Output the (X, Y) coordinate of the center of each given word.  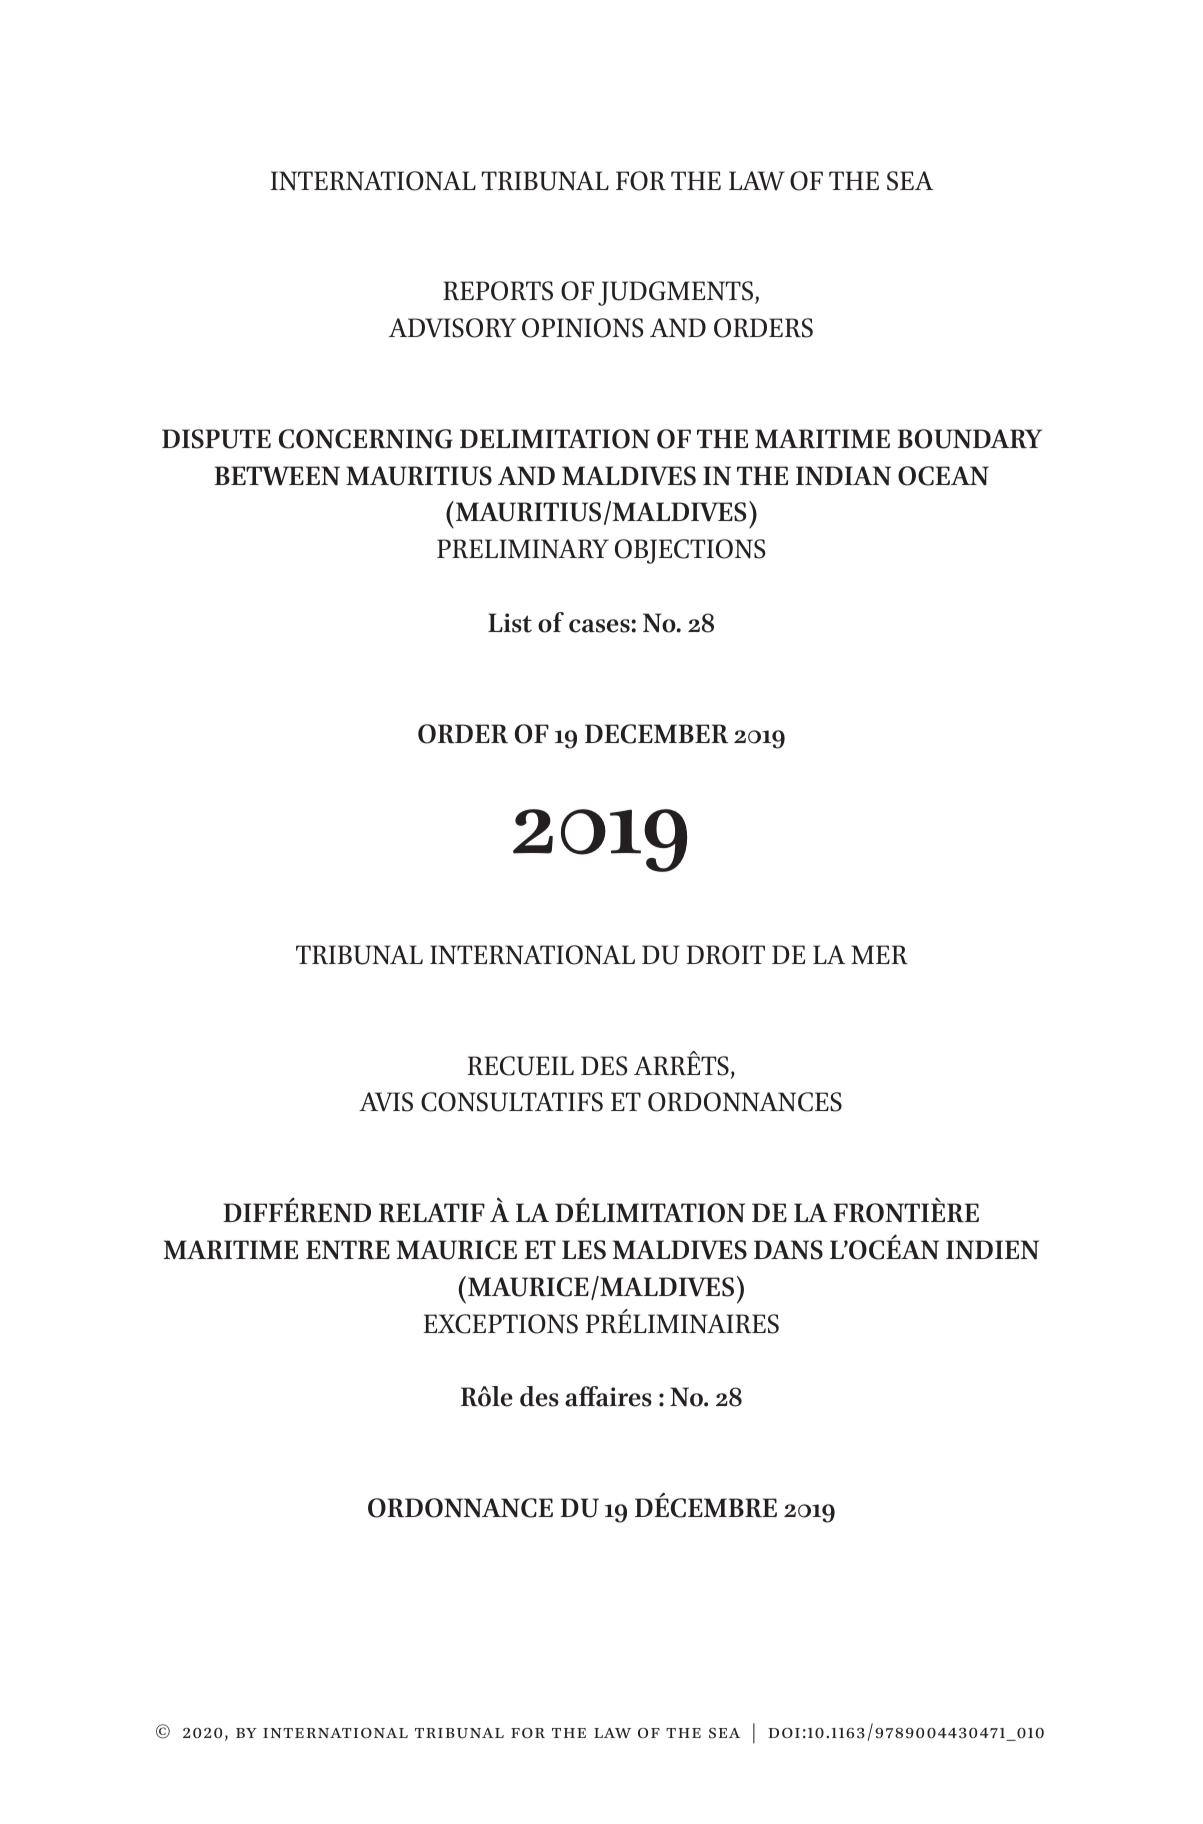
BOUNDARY (969, 439)
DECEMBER (656, 734)
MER (879, 954)
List (510, 623)
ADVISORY (452, 328)
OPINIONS (582, 328)
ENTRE (348, 1250)
